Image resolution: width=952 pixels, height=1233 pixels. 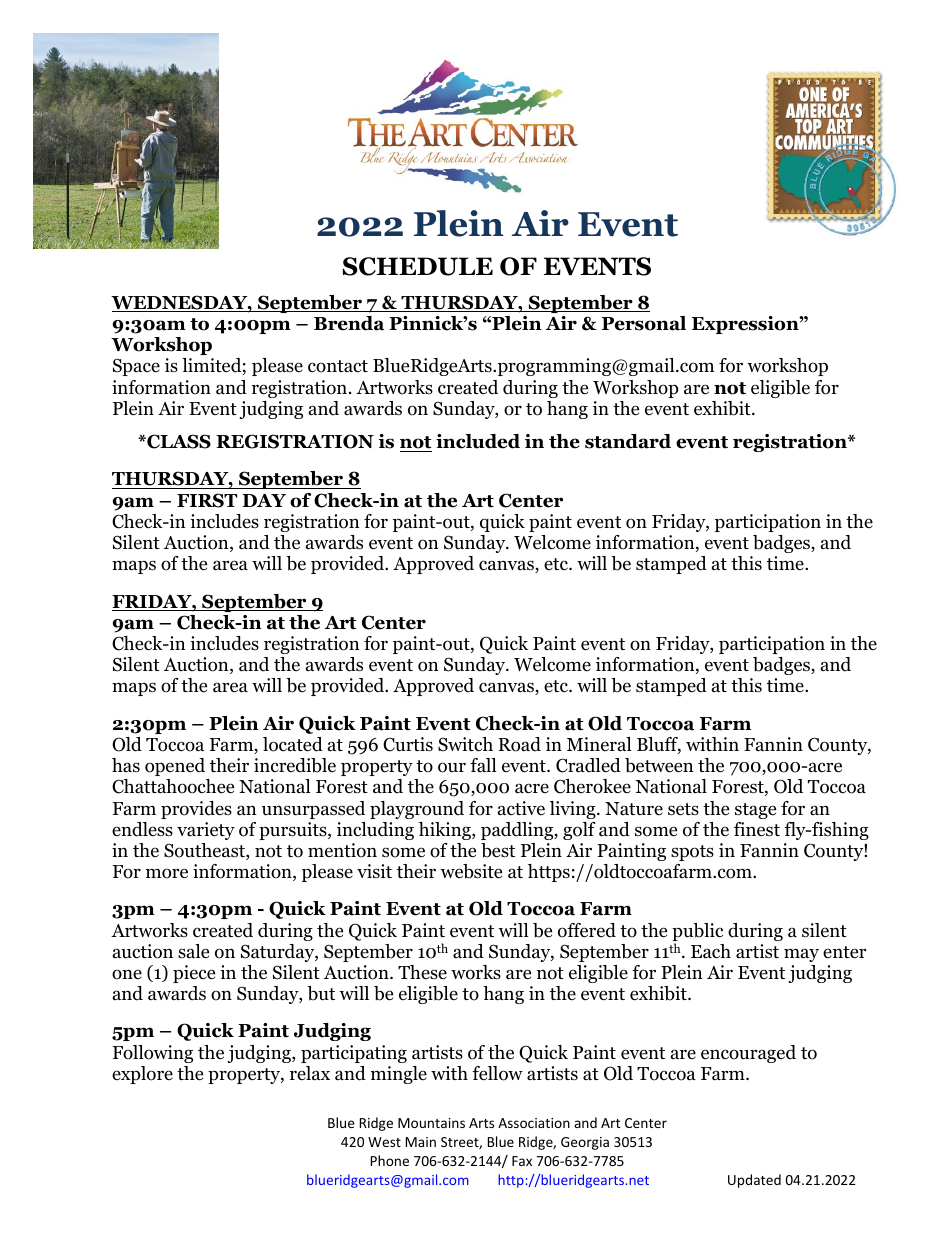 I want to click on These, so click(x=422, y=972).
